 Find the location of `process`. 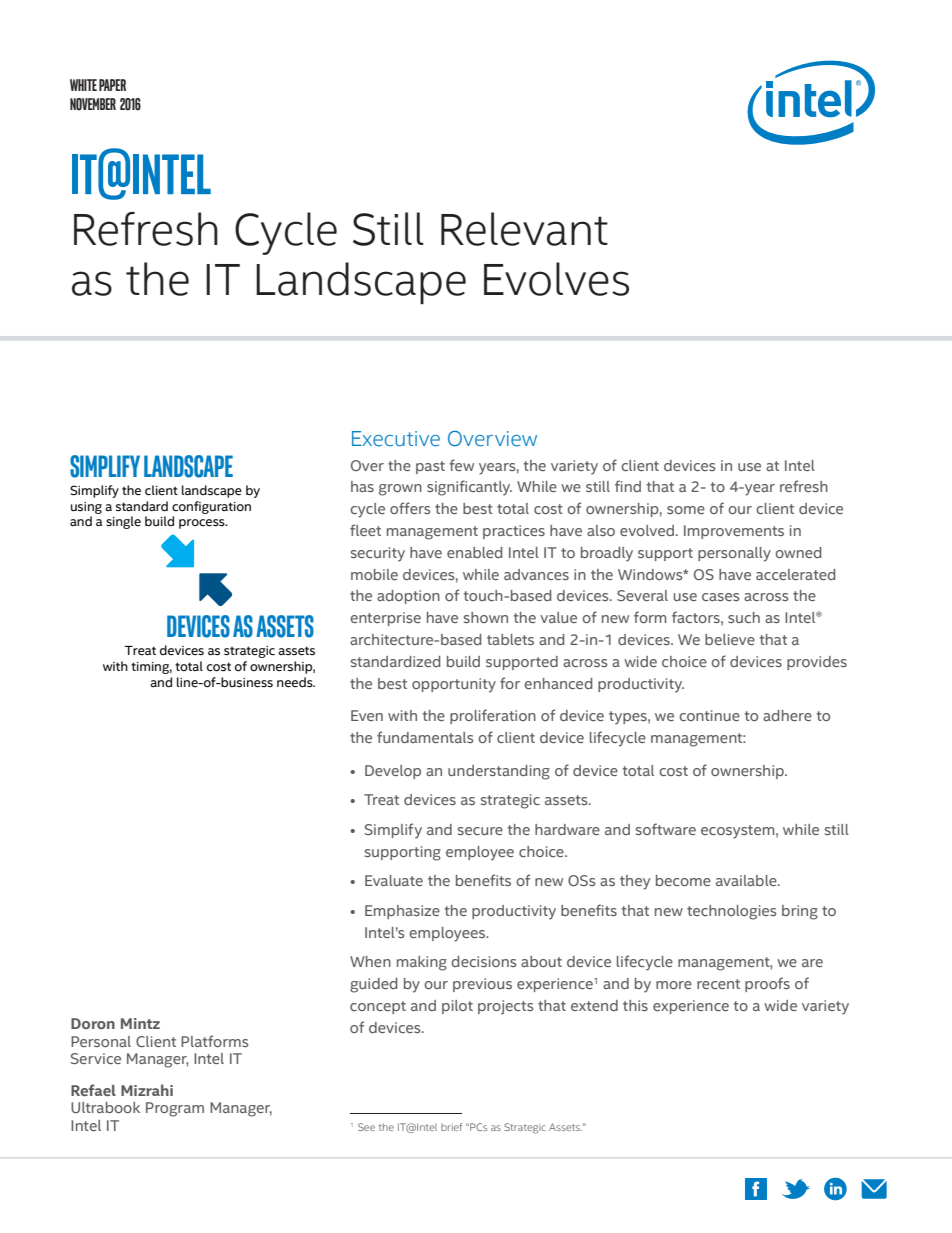

process is located at coordinates (203, 524).
